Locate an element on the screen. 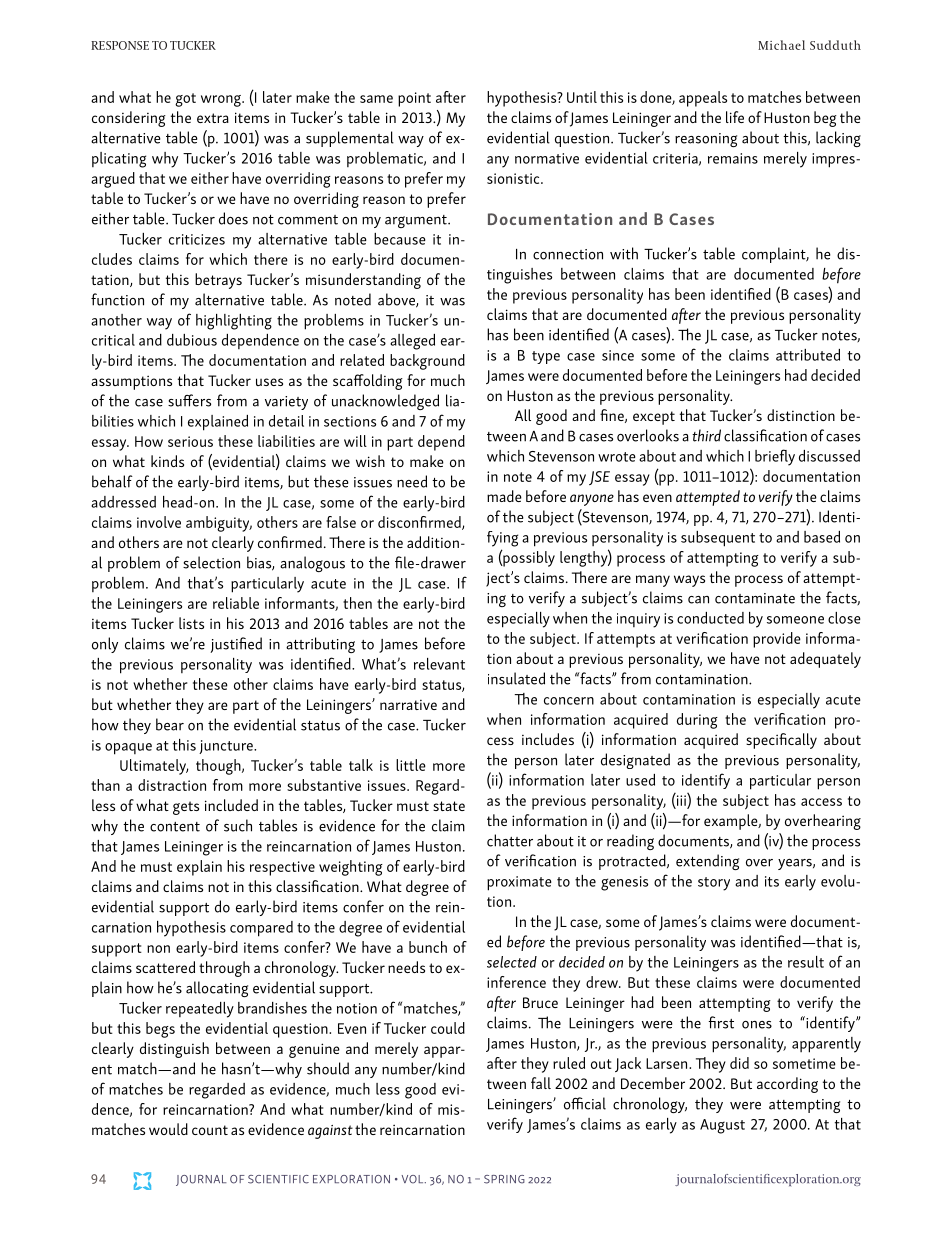 Image resolution: width=952 pixels, height=1233 pixels. relevant is located at coordinates (439, 664).
